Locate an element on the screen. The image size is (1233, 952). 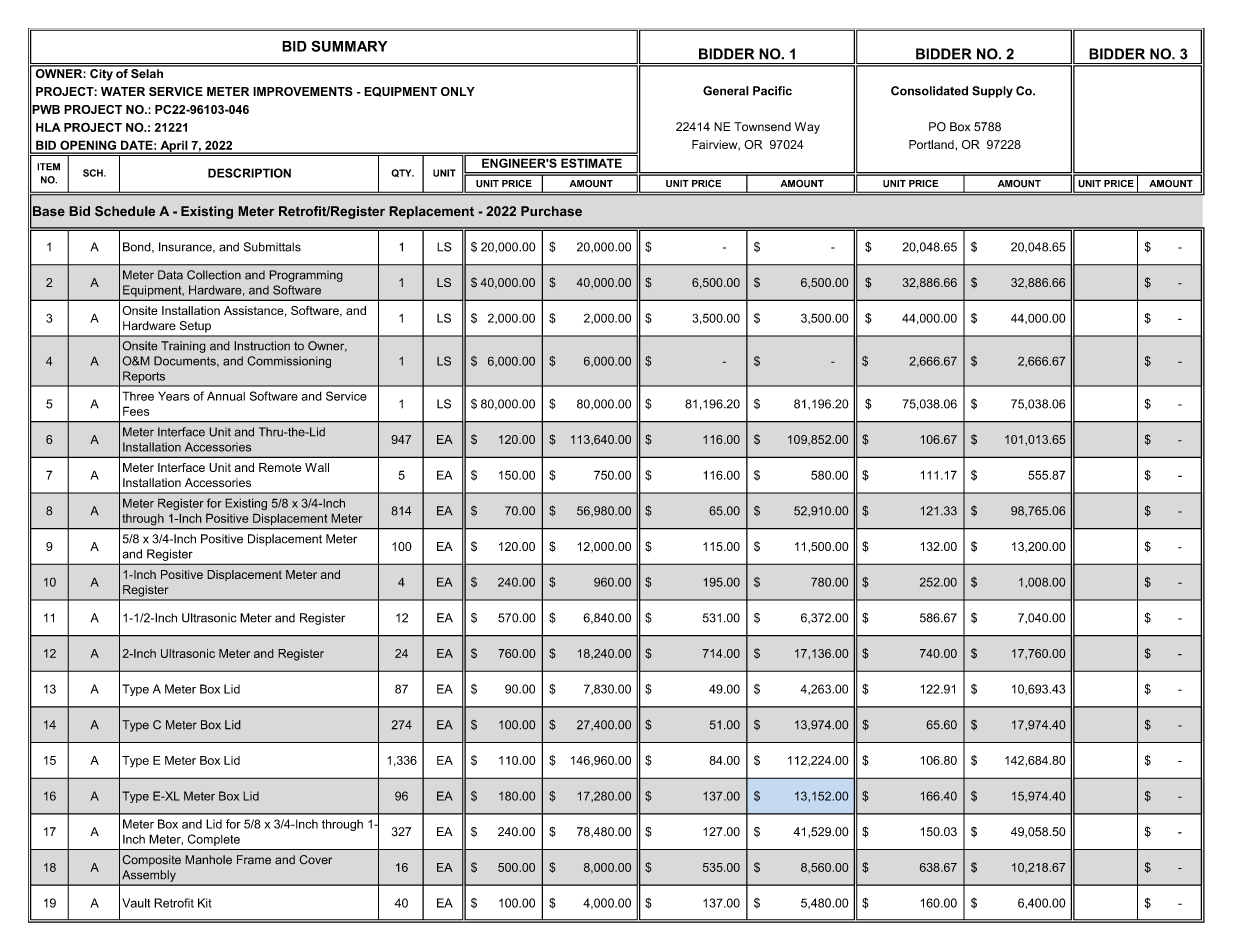
Training is located at coordinates (183, 347).
